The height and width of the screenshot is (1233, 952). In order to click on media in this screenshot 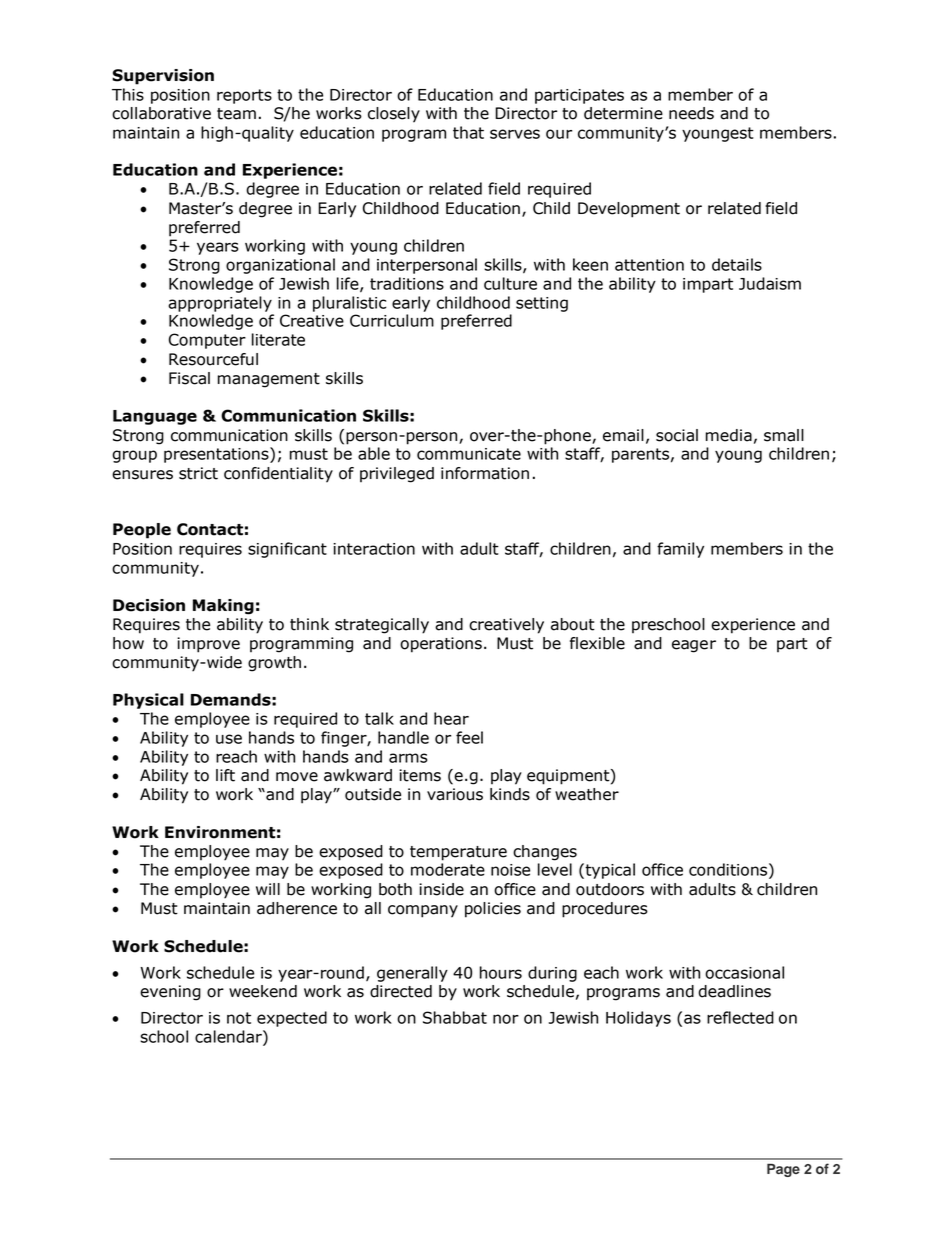, I will do `click(729, 435)`.
